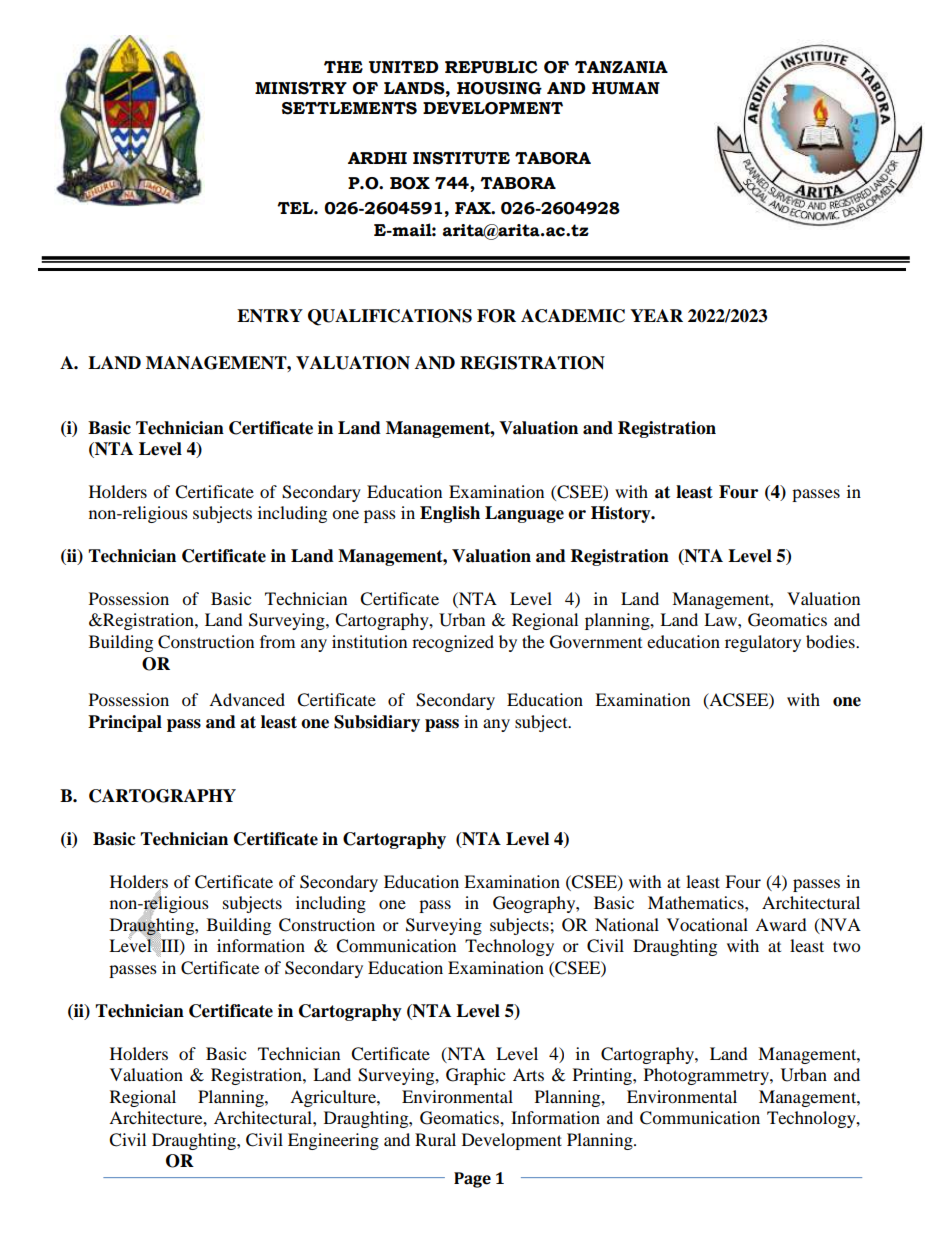 The width and height of the page is (952, 1233). What do you see at coordinates (573, 316) in the page?
I see `ACADEMIC` at bounding box center [573, 316].
